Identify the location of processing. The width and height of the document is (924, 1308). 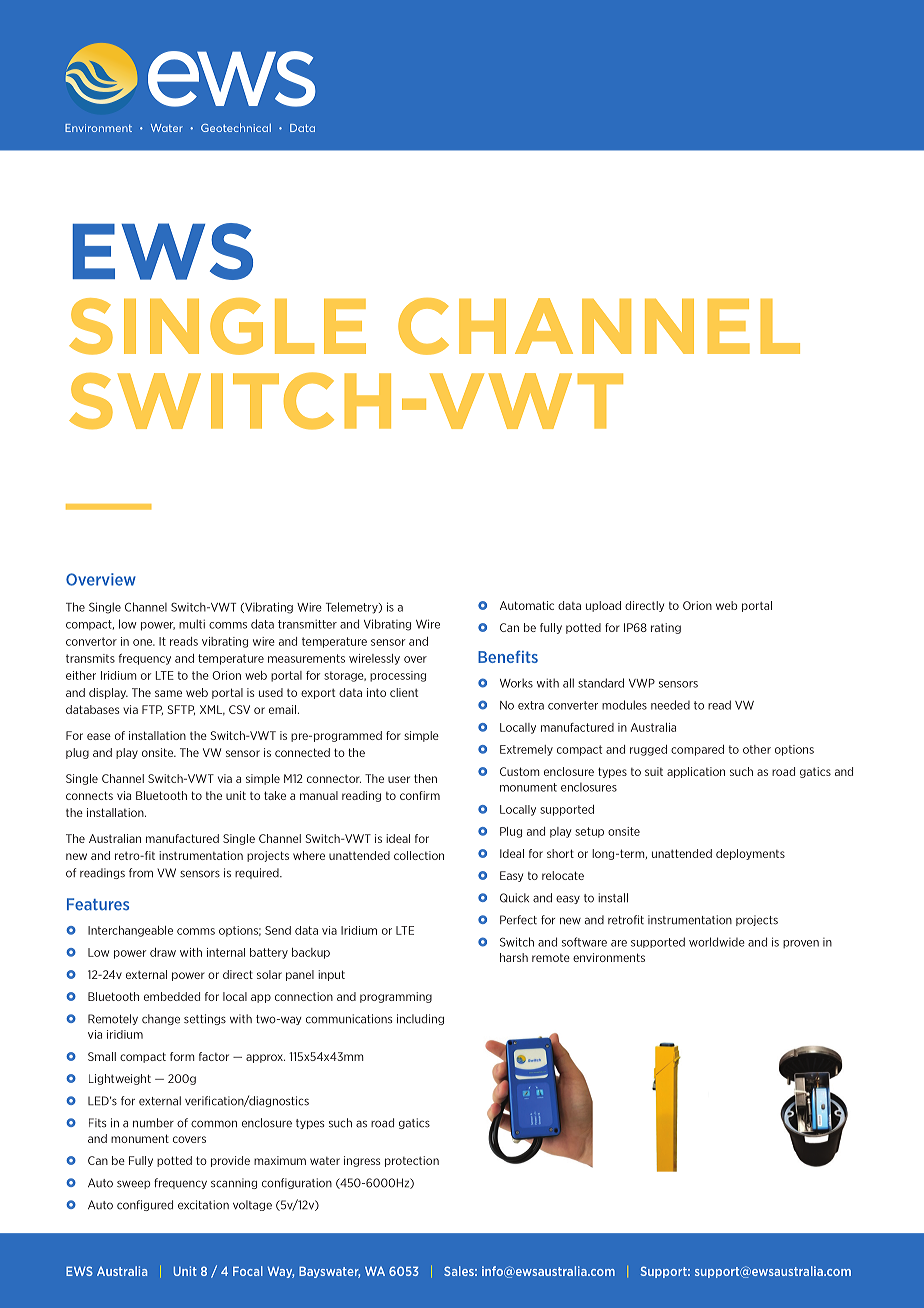
(398, 676).
